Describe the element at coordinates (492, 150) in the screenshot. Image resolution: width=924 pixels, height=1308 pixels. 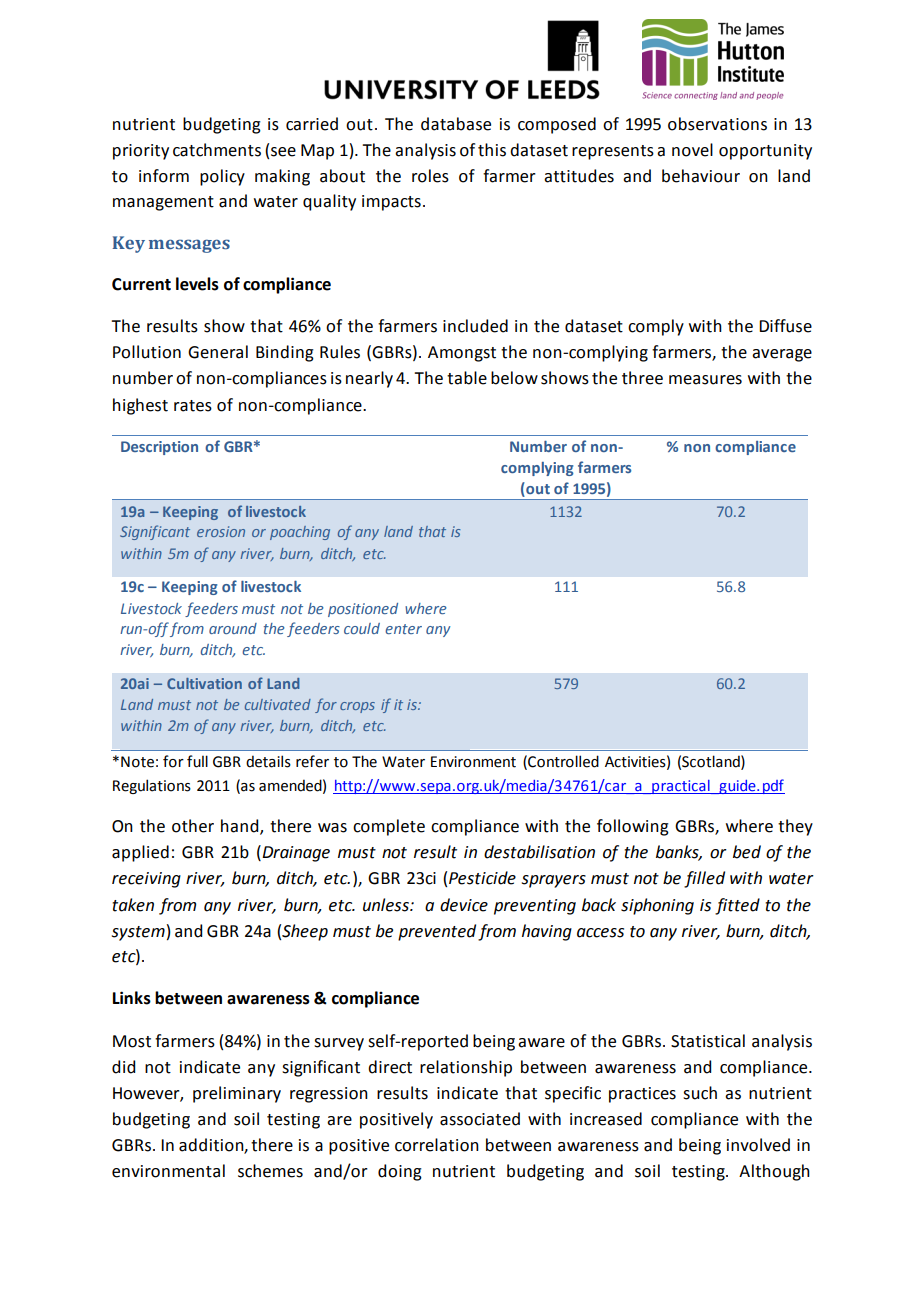
I see `this` at that location.
